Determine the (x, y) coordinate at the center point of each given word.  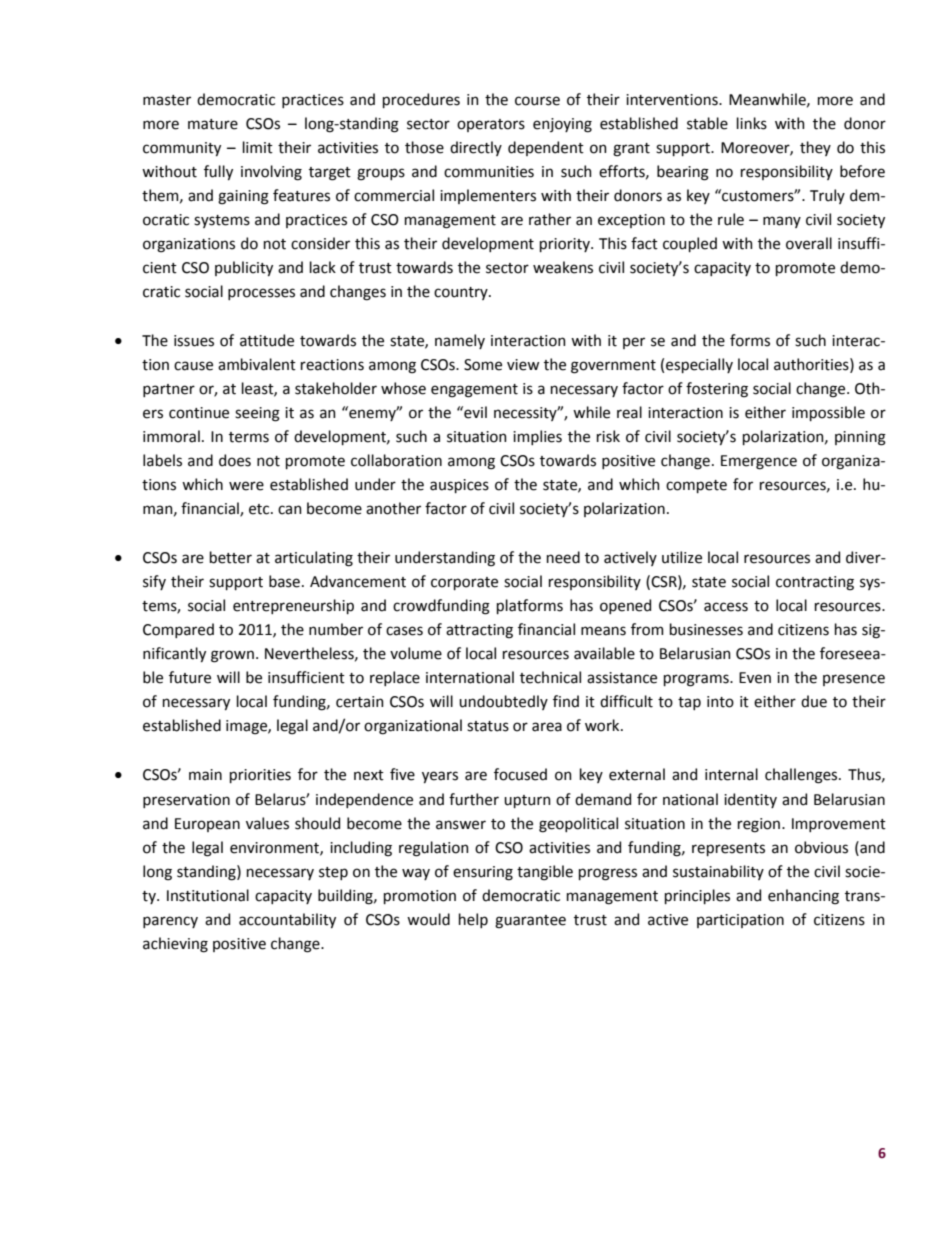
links (752, 123)
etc (260, 509)
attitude (267, 340)
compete (696, 486)
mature (213, 124)
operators (491, 125)
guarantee (530, 922)
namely (460, 341)
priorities (260, 776)
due (814, 701)
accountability (287, 920)
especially (699, 365)
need (563, 557)
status (488, 726)
